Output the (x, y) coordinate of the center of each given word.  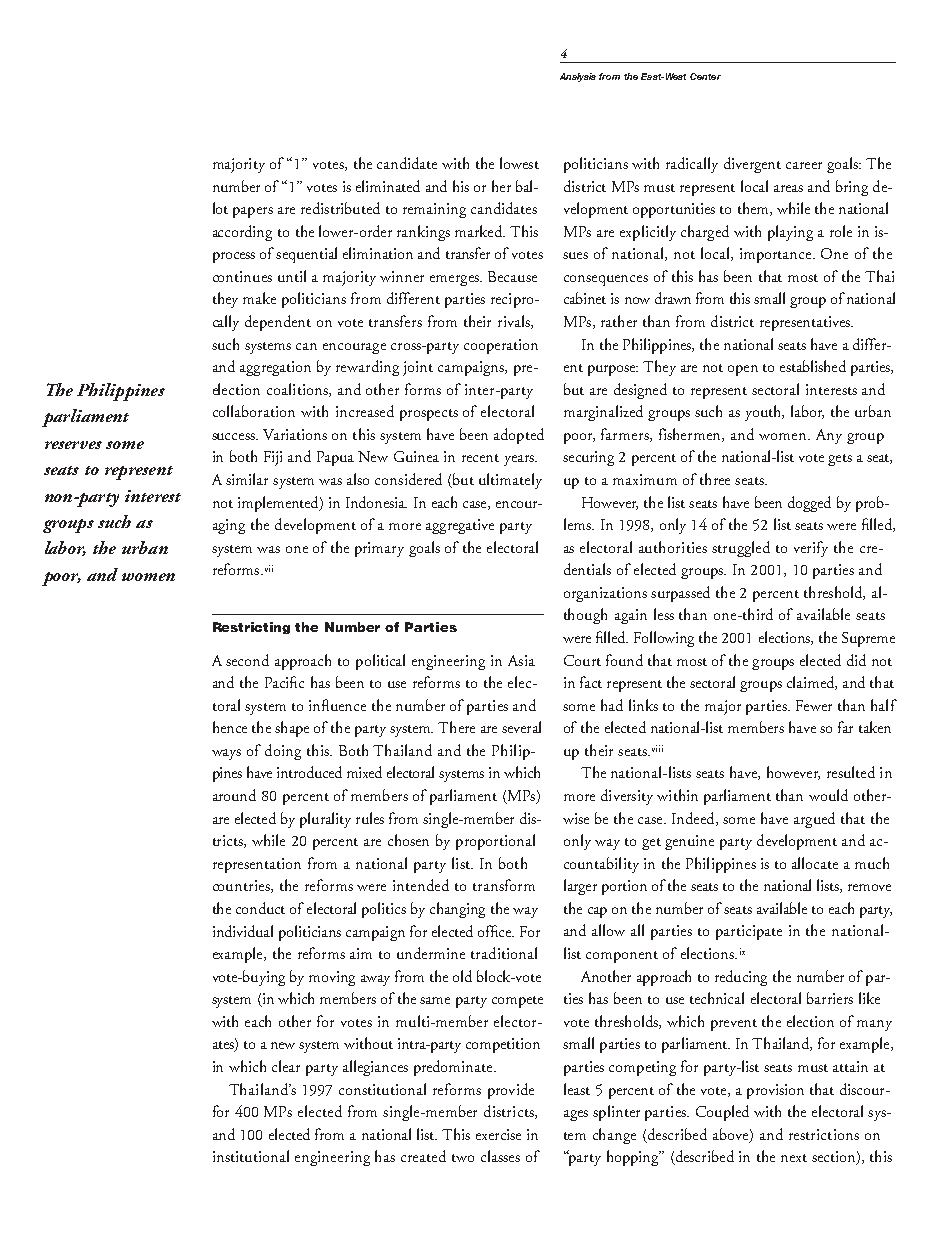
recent (480, 458)
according (242, 233)
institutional (251, 1156)
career (804, 165)
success (234, 436)
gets (840, 460)
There (456, 727)
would (828, 795)
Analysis (578, 77)
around (234, 795)
